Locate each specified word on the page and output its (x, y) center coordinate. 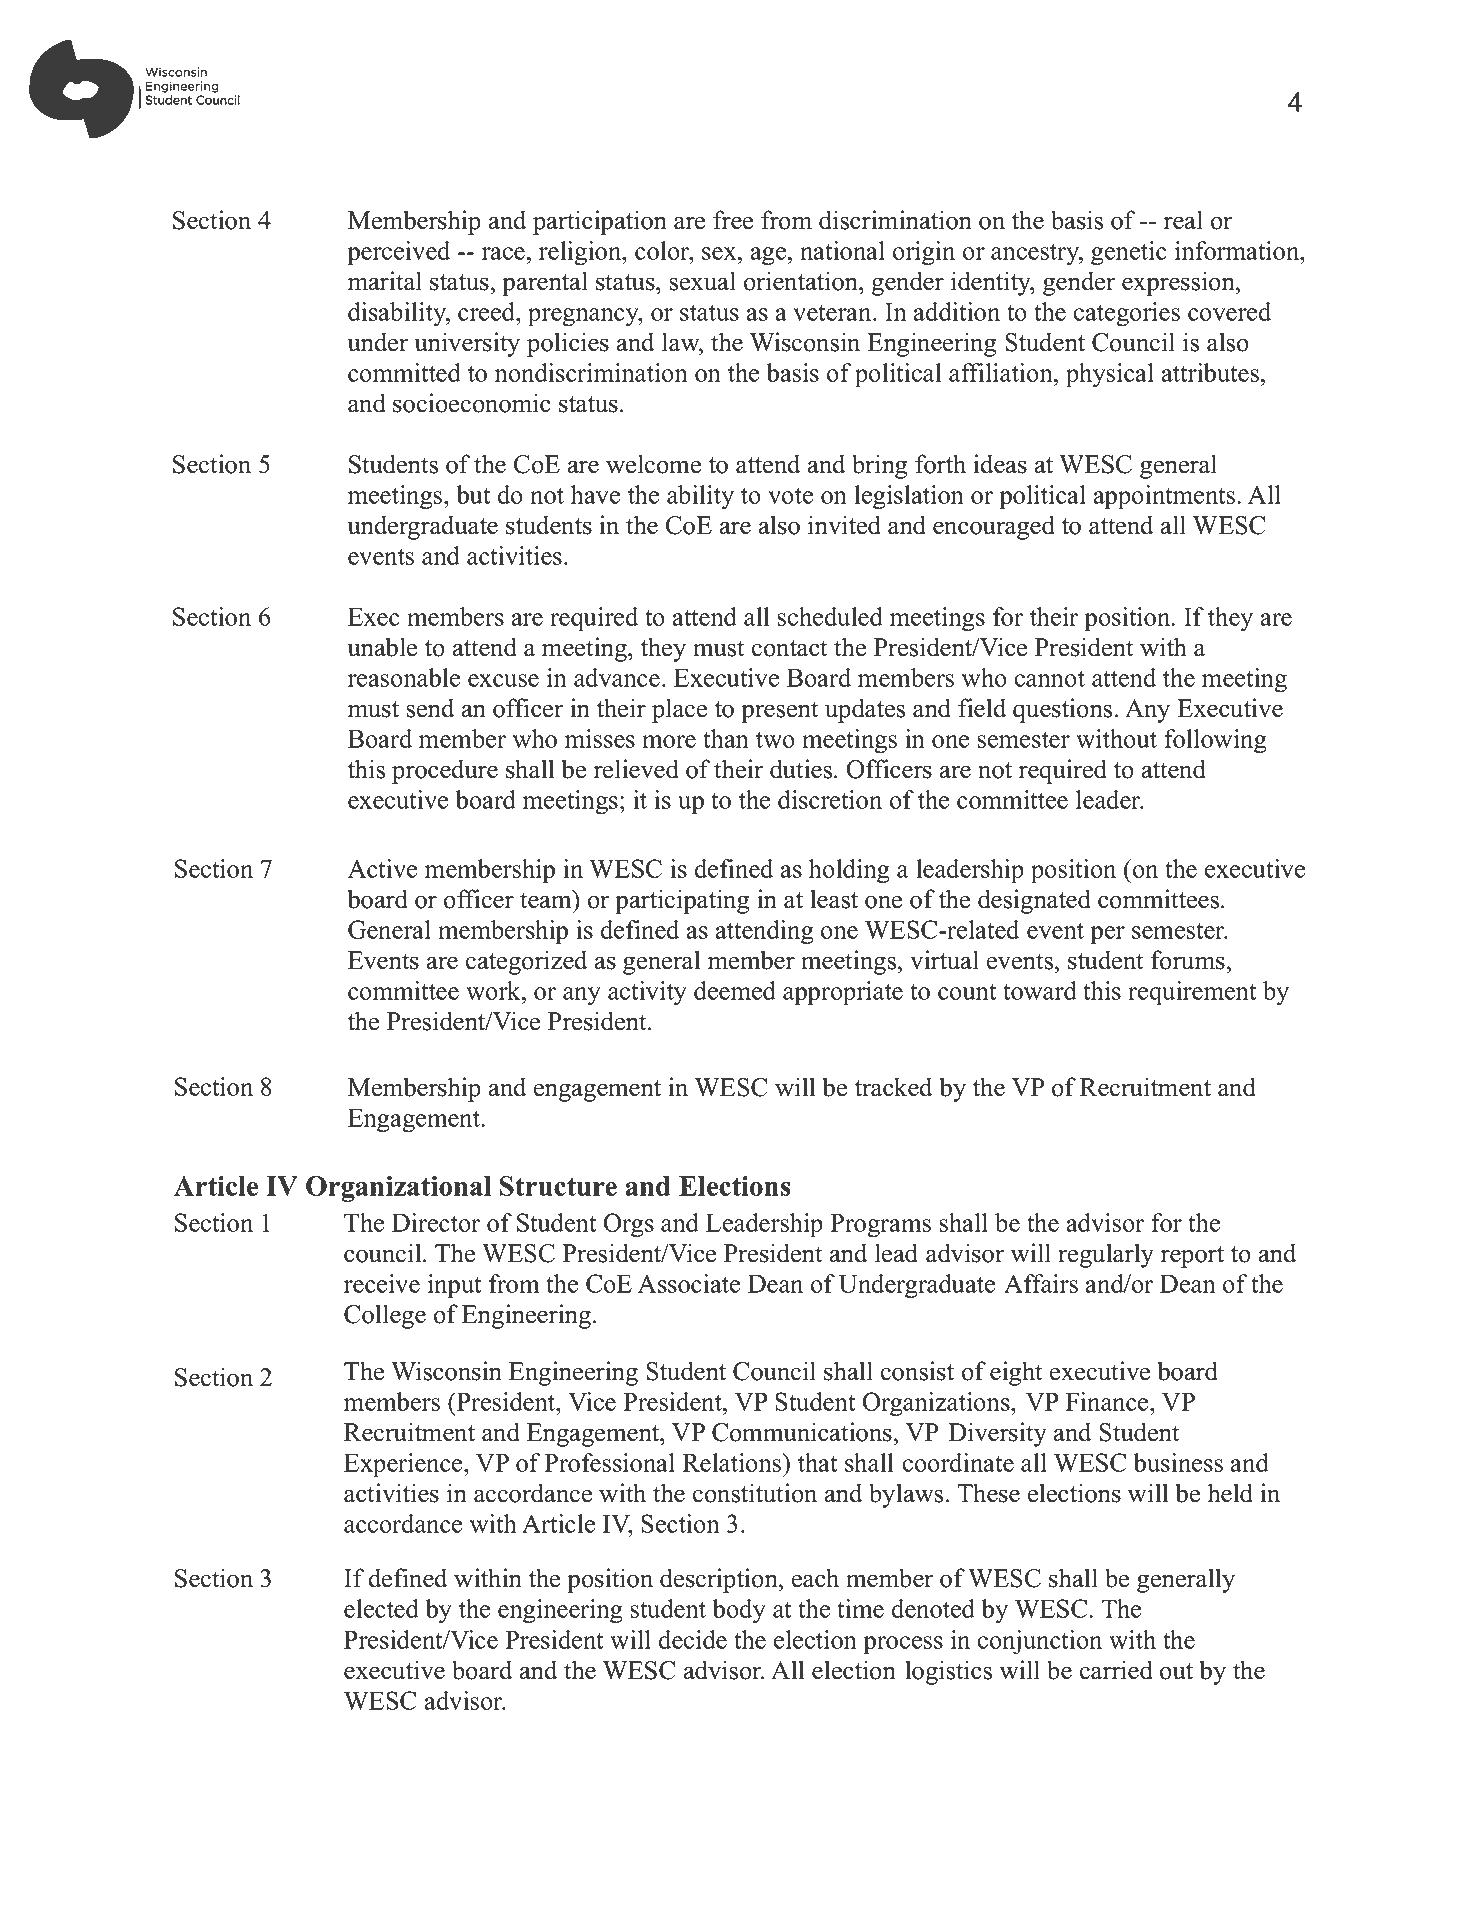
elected (381, 1608)
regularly (1106, 1255)
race (503, 253)
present (779, 712)
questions (1062, 710)
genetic (1129, 253)
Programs (880, 1225)
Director (436, 1222)
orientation (802, 281)
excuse (503, 680)
